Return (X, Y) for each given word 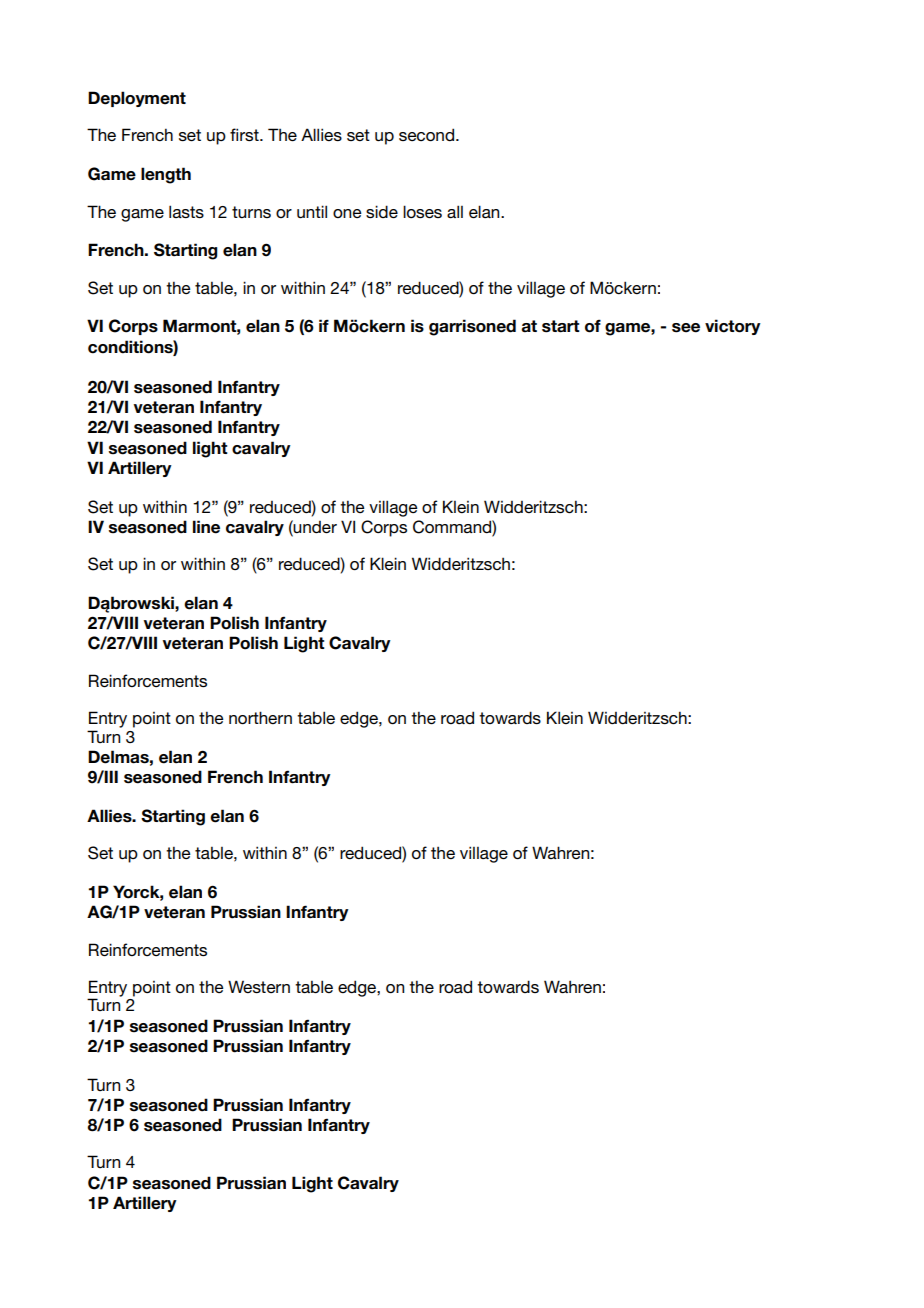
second (428, 134)
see (686, 328)
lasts (186, 211)
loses (422, 211)
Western (259, 986)
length (166, 175)
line (206, 527)
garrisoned (472, 327)
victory (733, 327)
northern (260, 717)
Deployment (137, 99)
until (312, 211)
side (382, 211)
